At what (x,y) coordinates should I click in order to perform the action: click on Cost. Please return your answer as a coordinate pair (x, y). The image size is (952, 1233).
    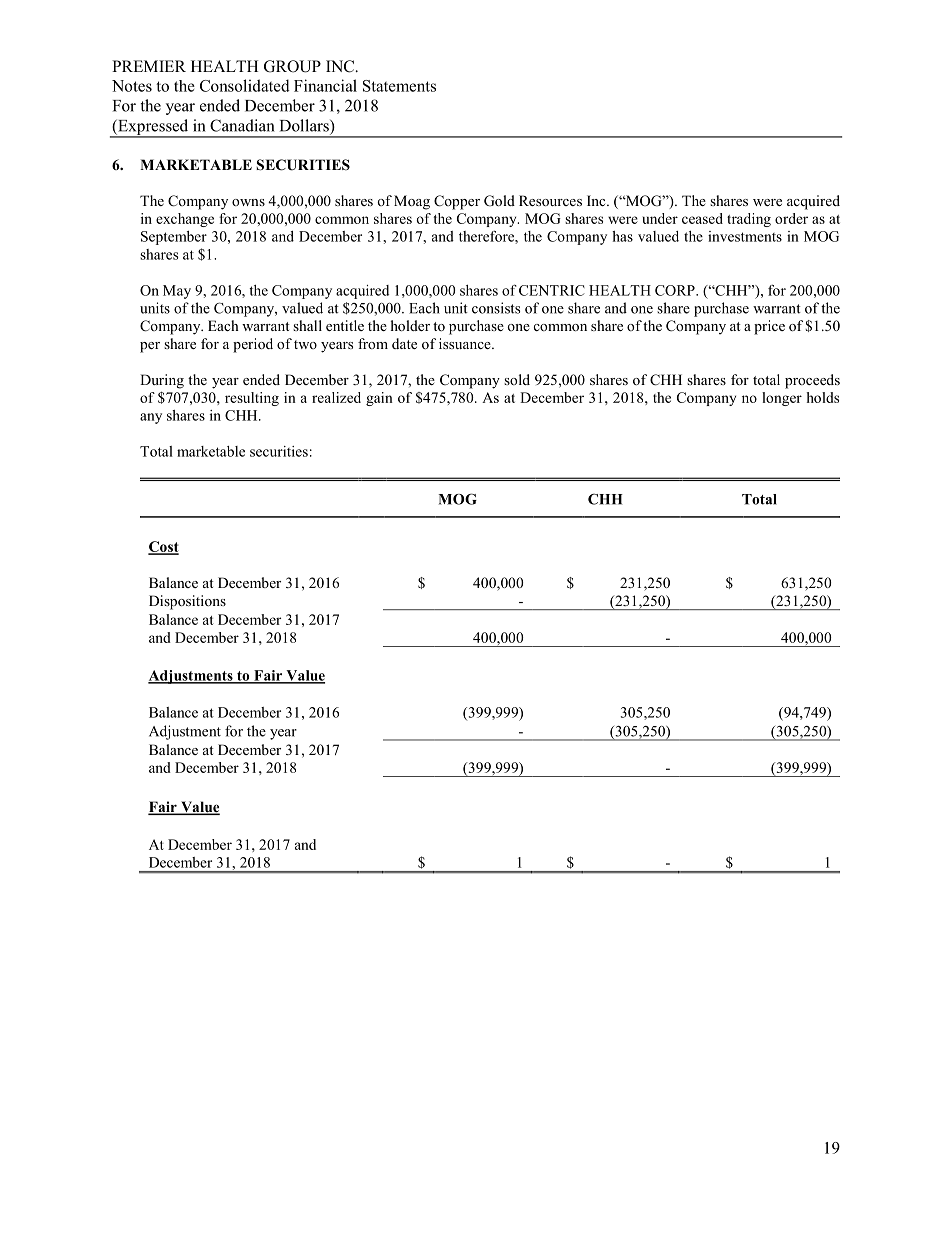
    Looking at the image, I should click on (163, 547).
